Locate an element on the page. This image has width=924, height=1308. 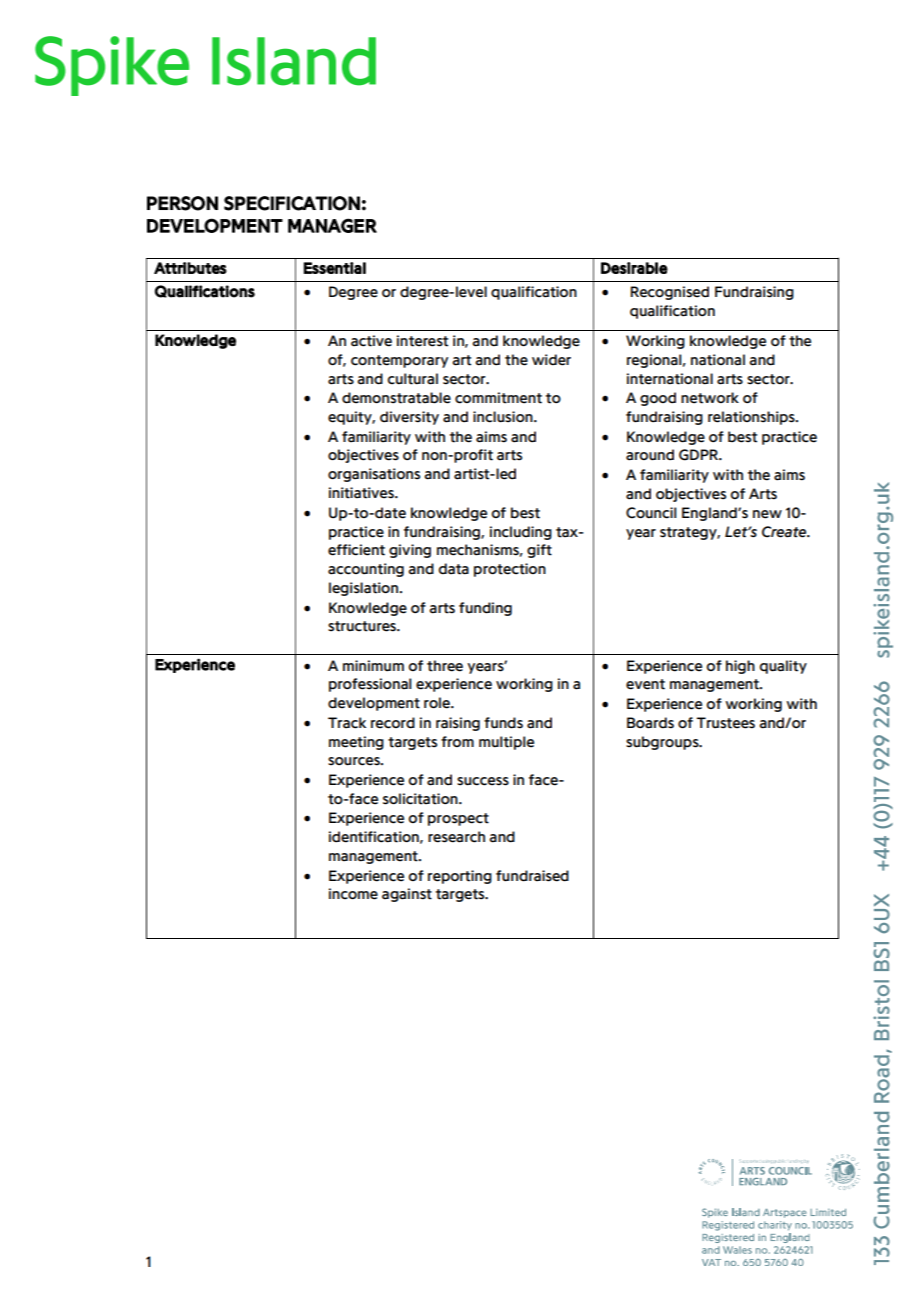
SPECIFICATION is located at coordinates (292, 203).
